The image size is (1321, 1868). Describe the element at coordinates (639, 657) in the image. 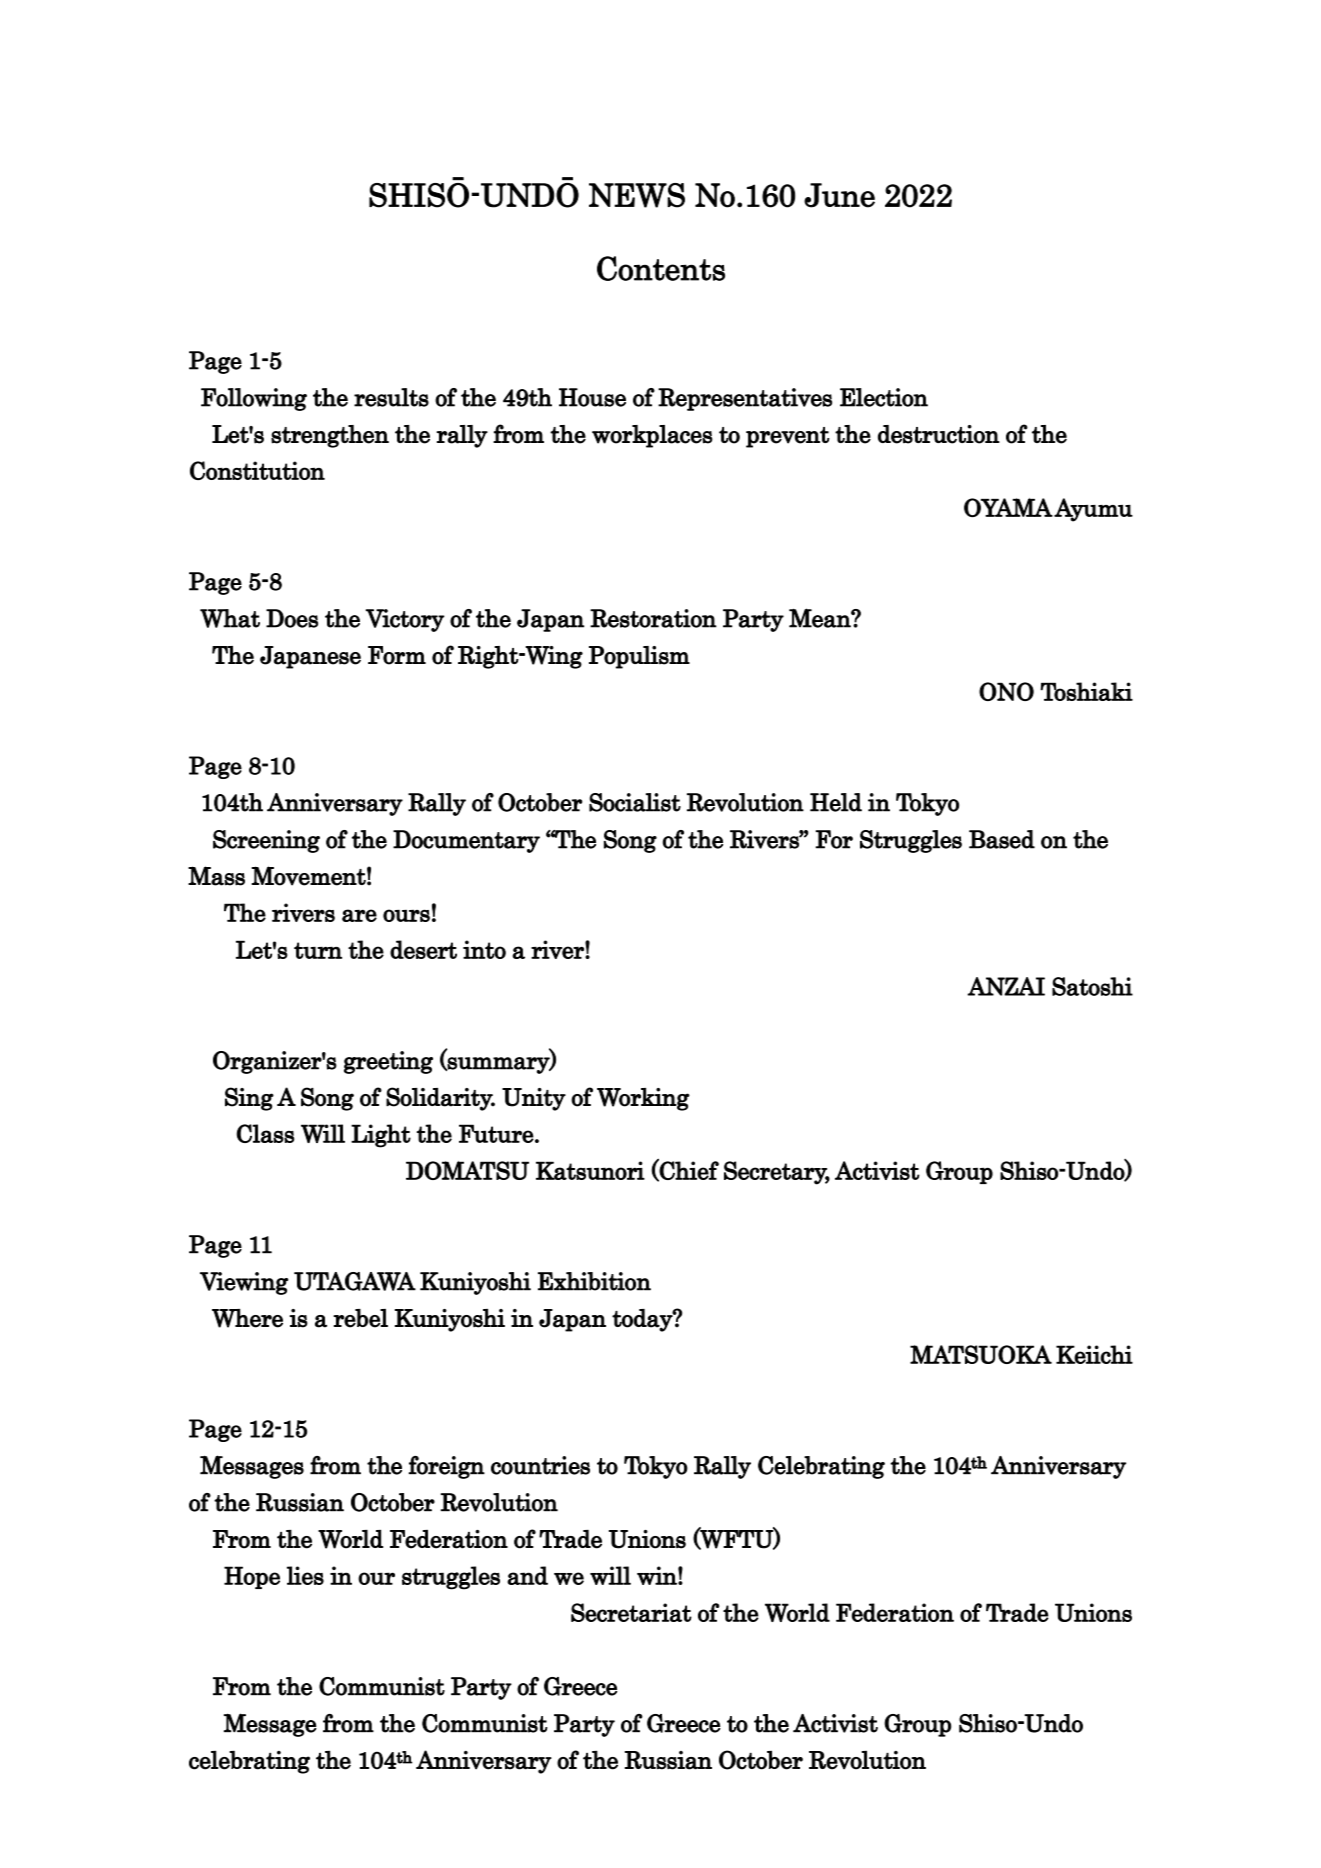

I see `Populism` at that location.
